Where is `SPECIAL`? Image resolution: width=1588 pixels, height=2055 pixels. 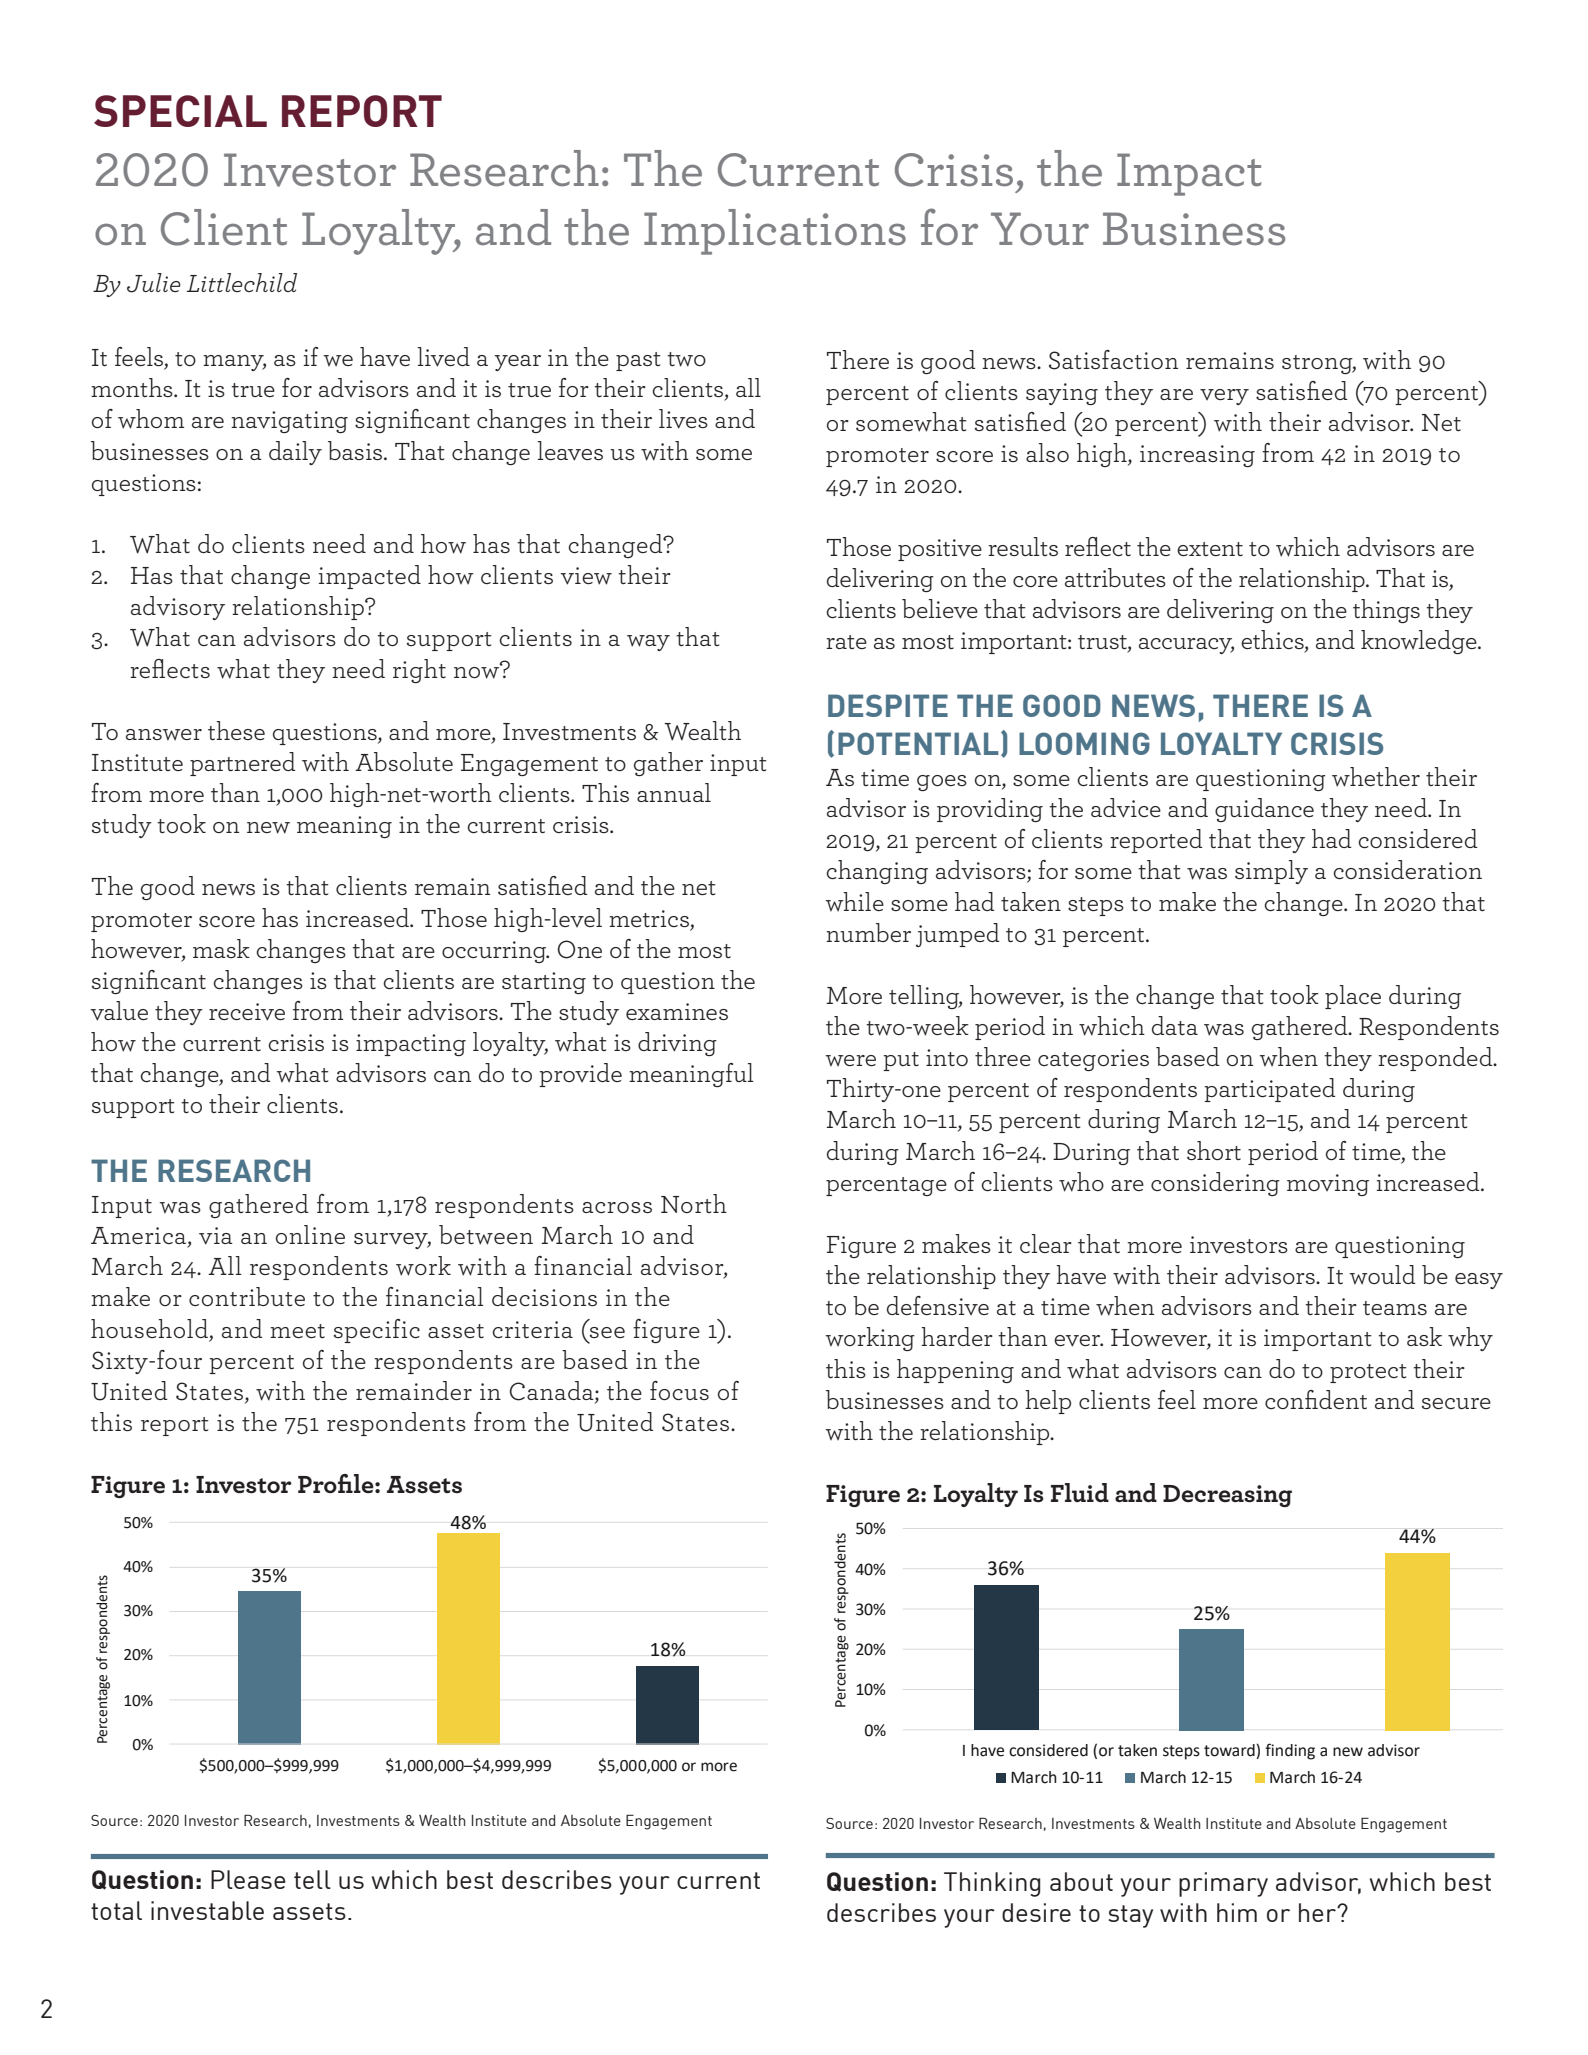
SPECIAL is located at coordinates (180, 111).
